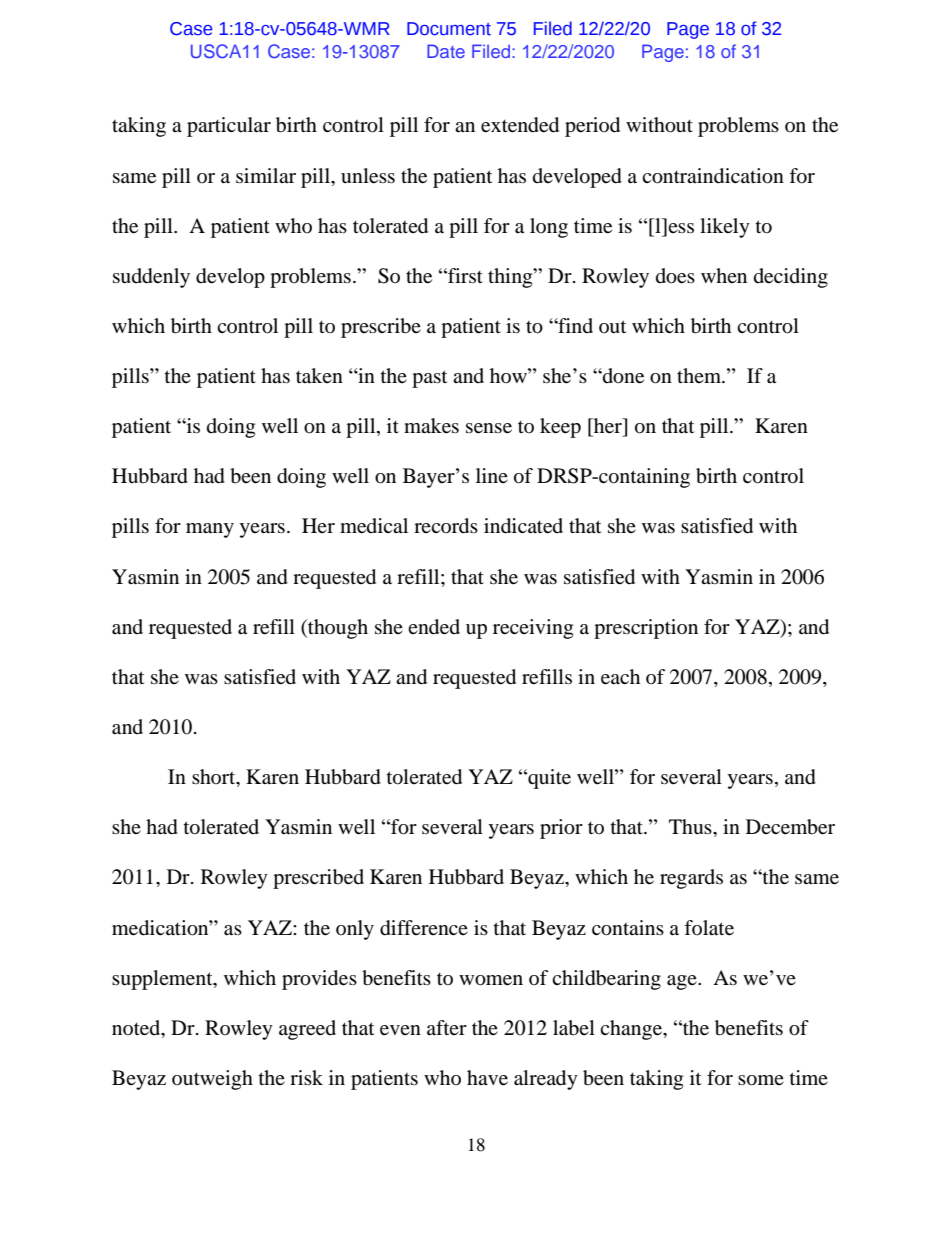  I want to click on particular, so click(229, 127).
